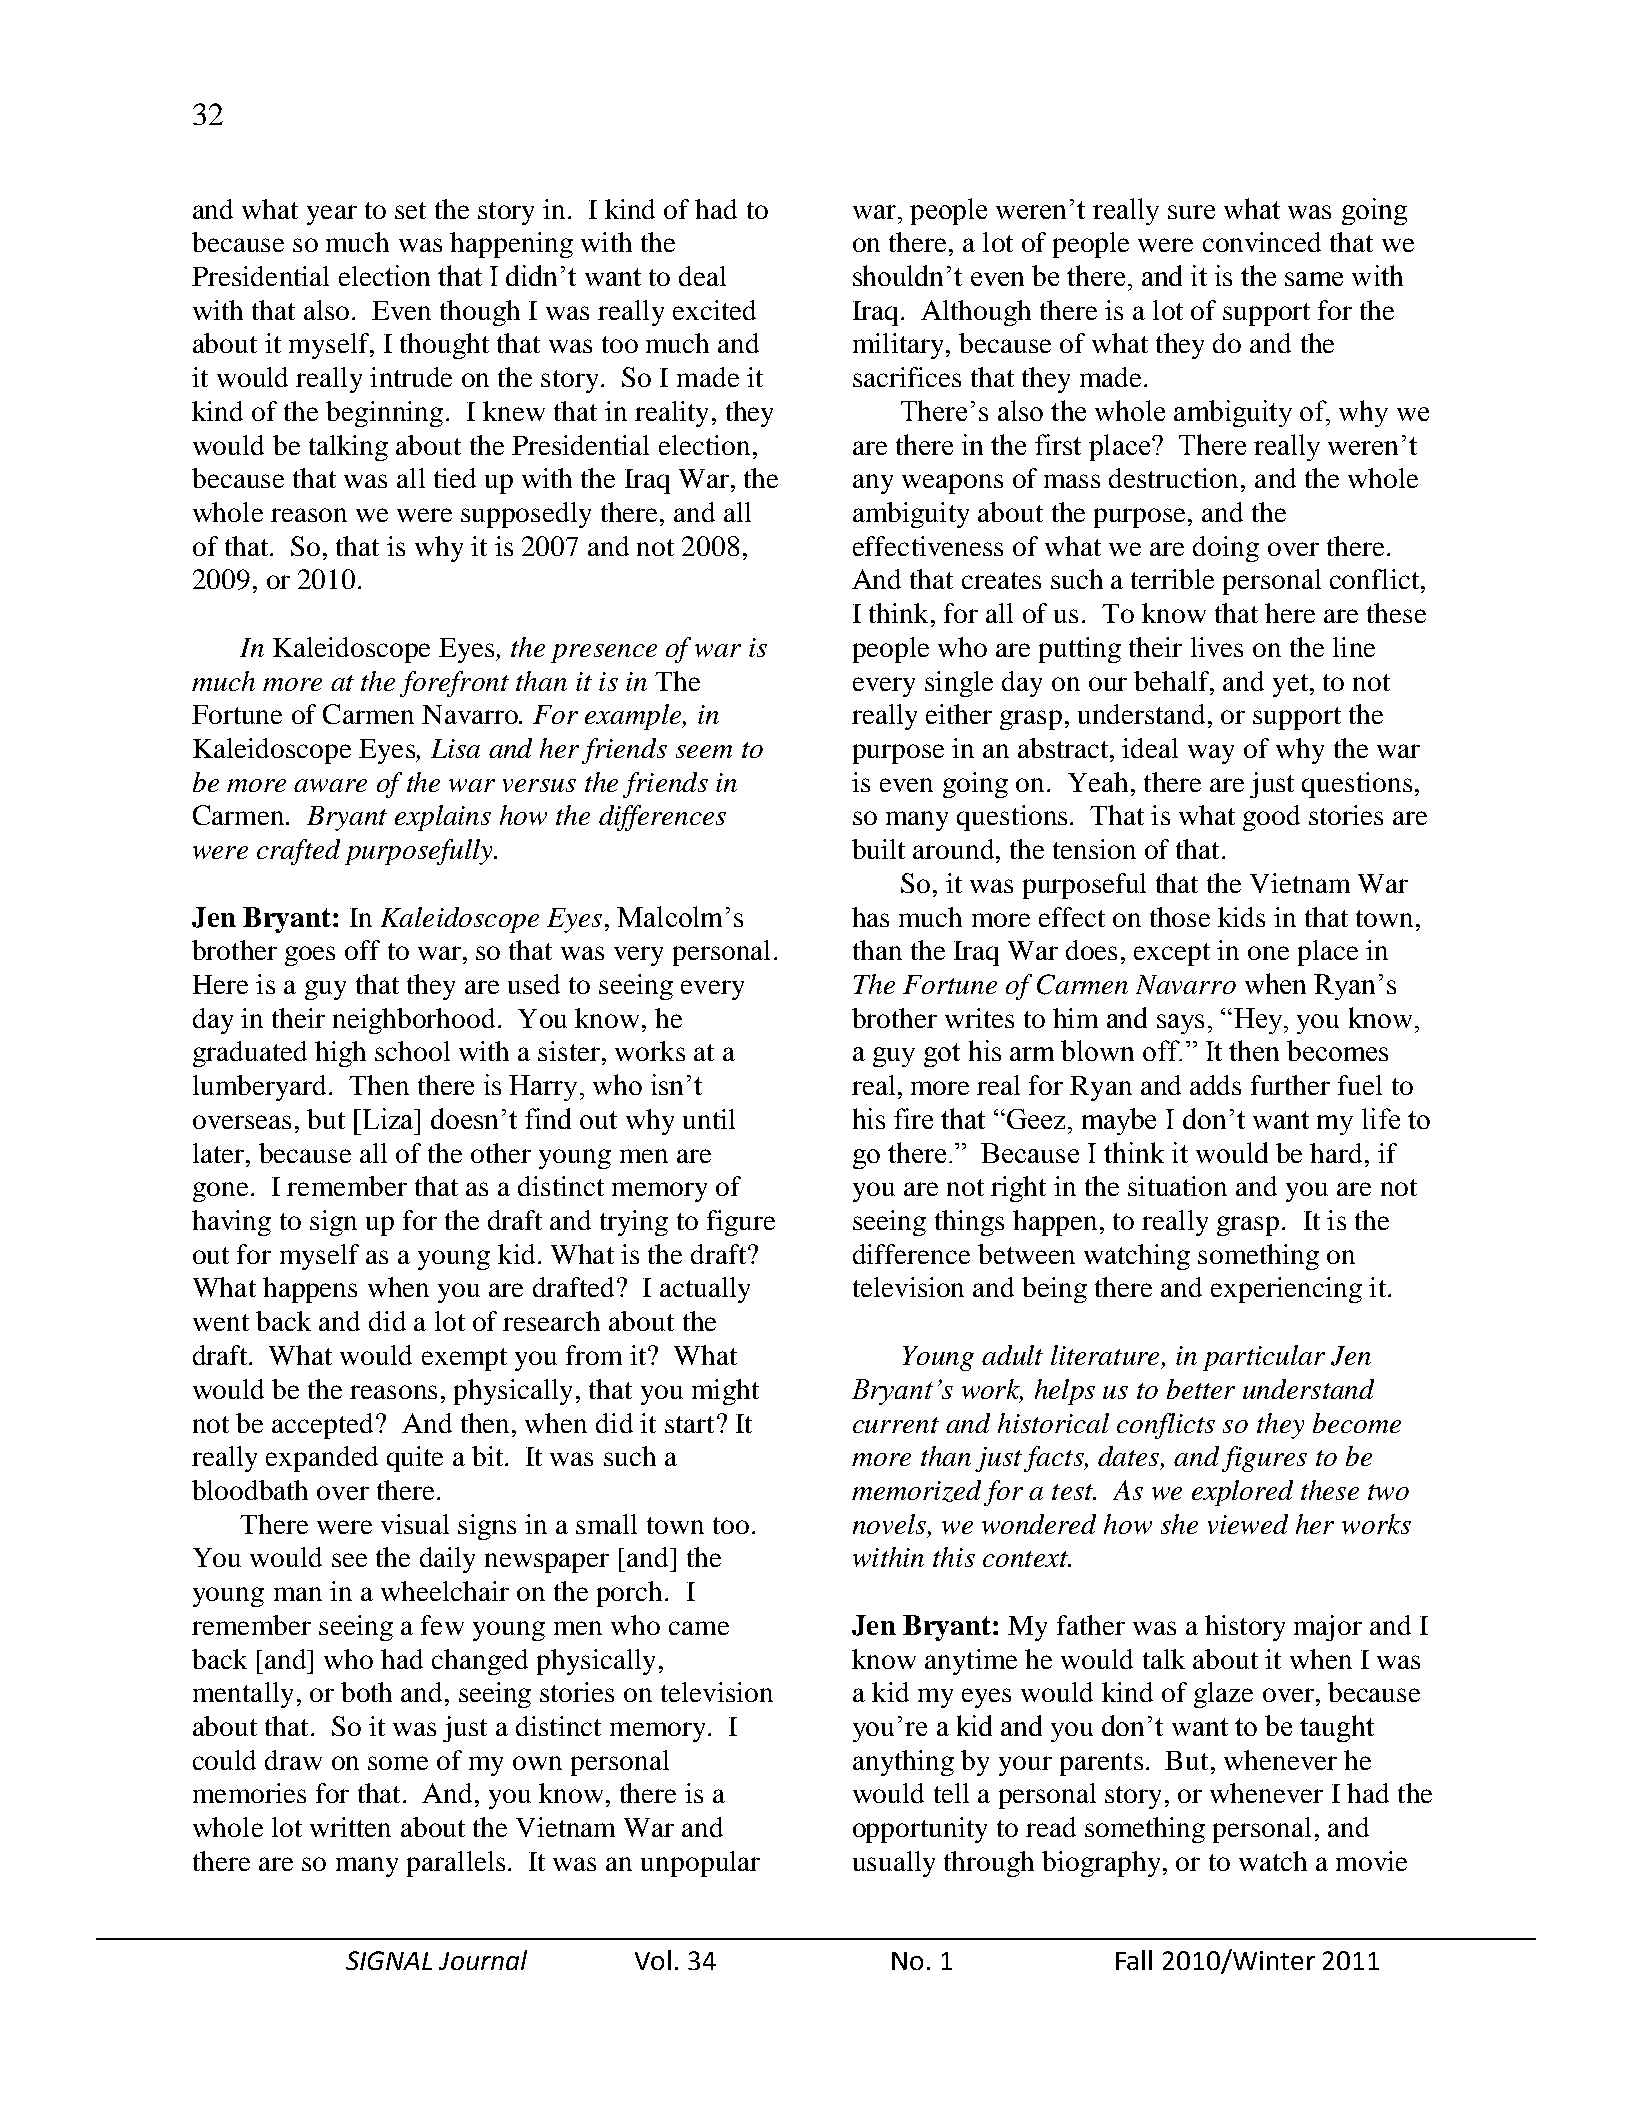  Describe the element at coordinates (1264, 1358) in the document. I see `particular` at that location.
